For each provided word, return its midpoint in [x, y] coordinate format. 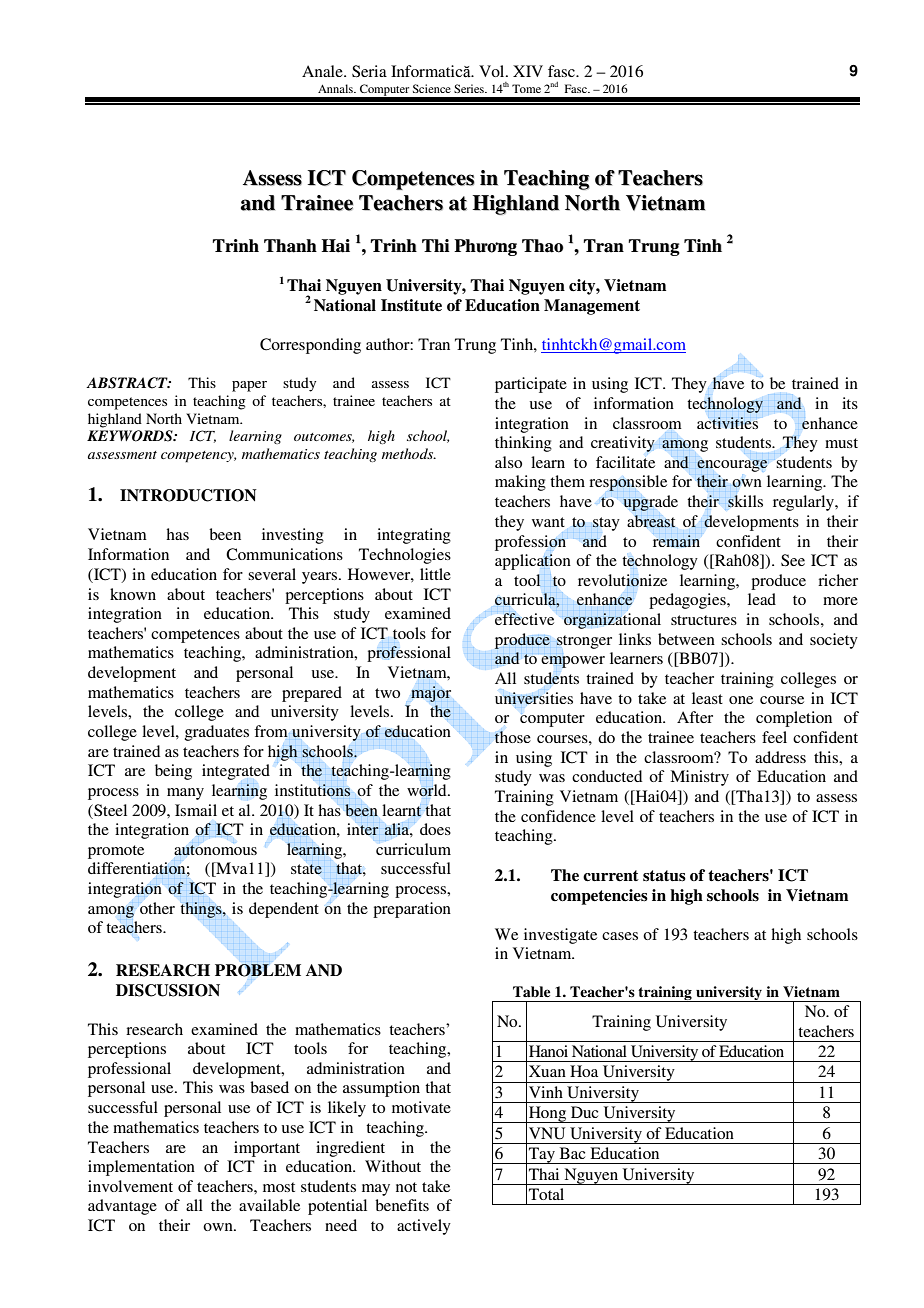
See [793, 560]
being [173, 772]
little [435, 574]
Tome [526, 88]
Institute [411, 305]
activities [727, 423]
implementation [141, 1168]
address [780, 757]
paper [249, 386]
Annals [336, 88]
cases [620, 936]
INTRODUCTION [188, 495]
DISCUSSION [168, 990]
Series [470, 88]
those [513, 737]
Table [531, 991]
